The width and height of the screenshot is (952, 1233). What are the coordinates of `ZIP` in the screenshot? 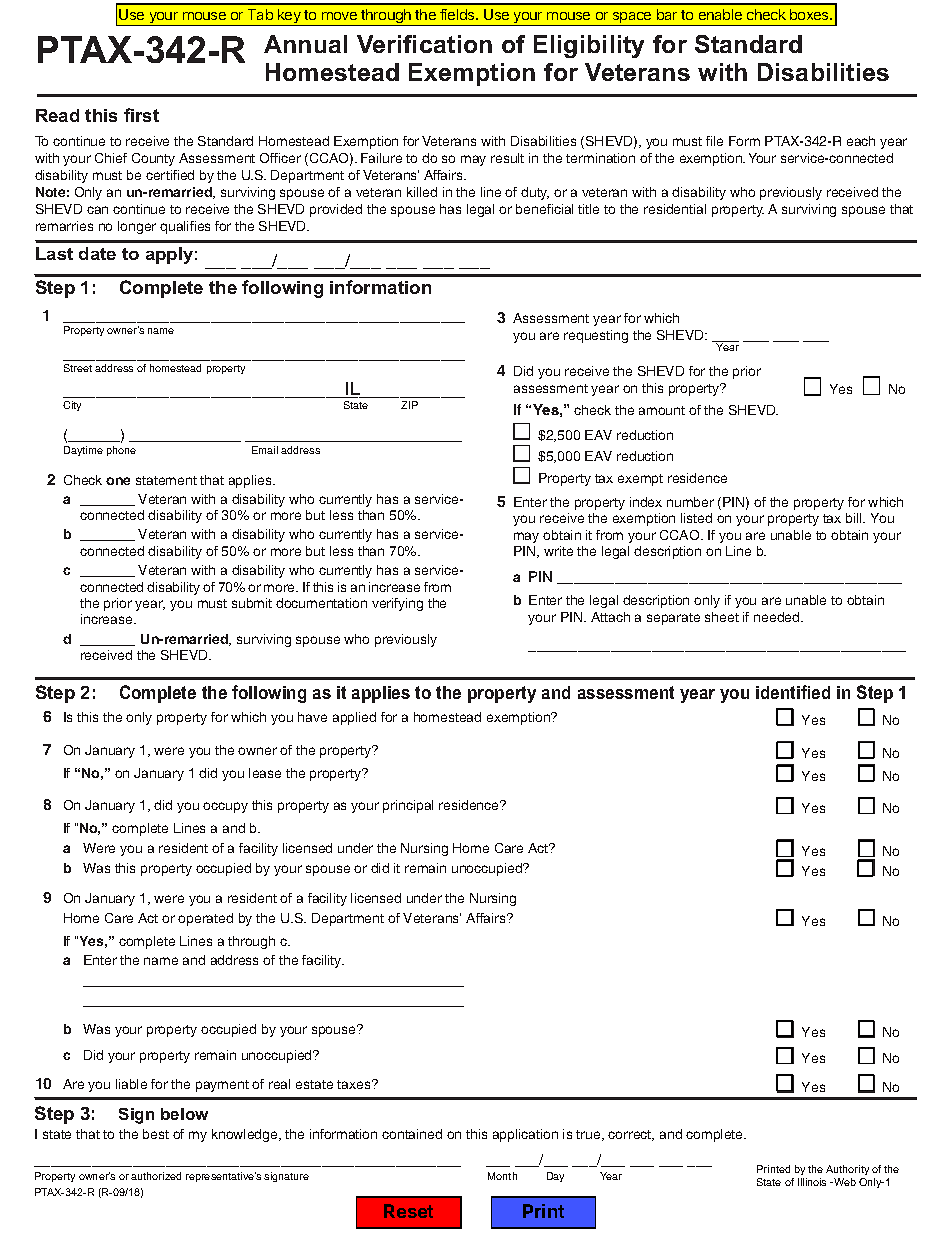 It's located at (409, 405).
